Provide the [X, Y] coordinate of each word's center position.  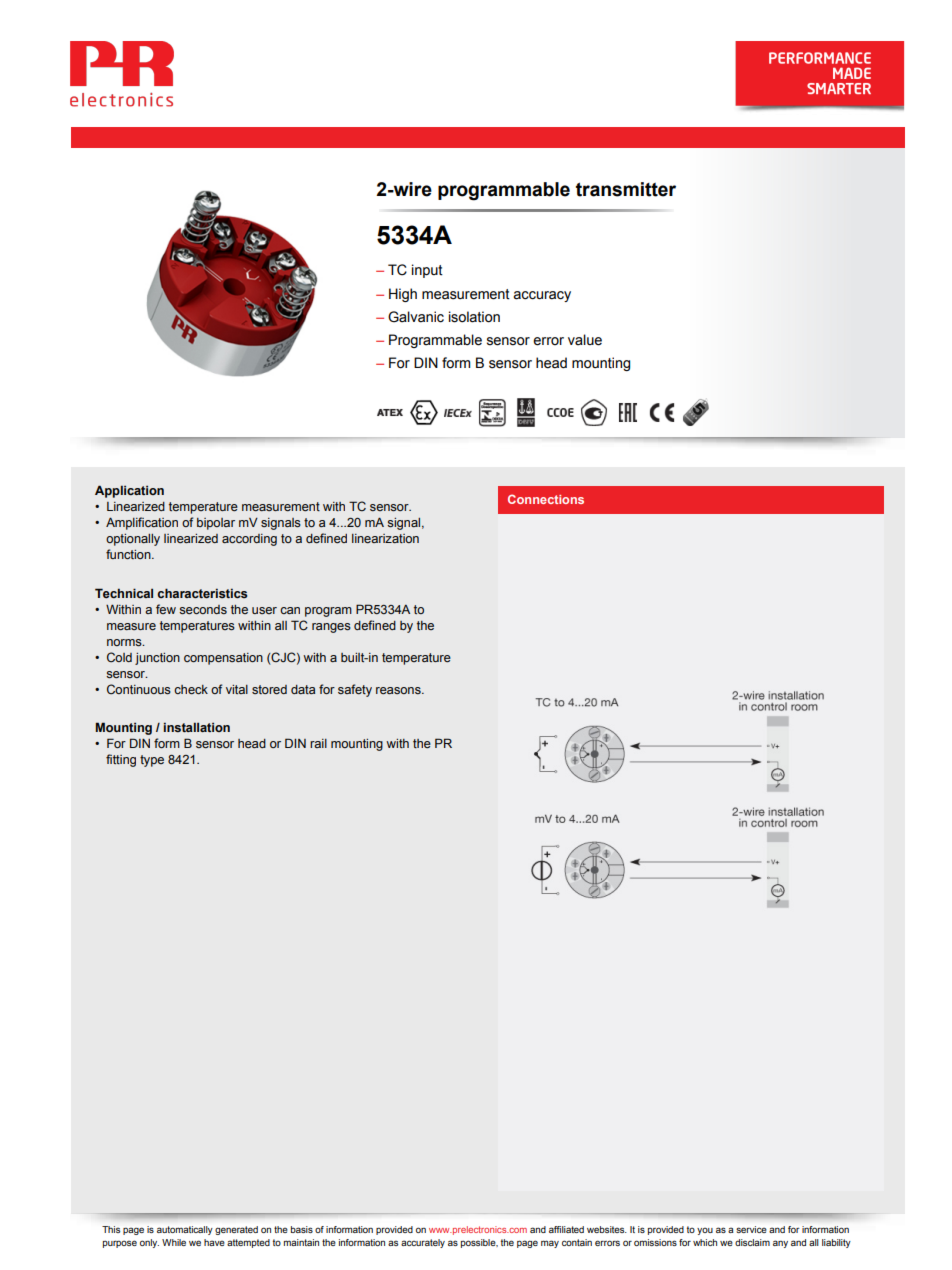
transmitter [626, 189]
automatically [185, 1230]
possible [479, 1243]
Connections [546, 499]
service [751, 1229]
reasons [399, 690]
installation [197, 727]
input [427, 271]
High [403, 295]
